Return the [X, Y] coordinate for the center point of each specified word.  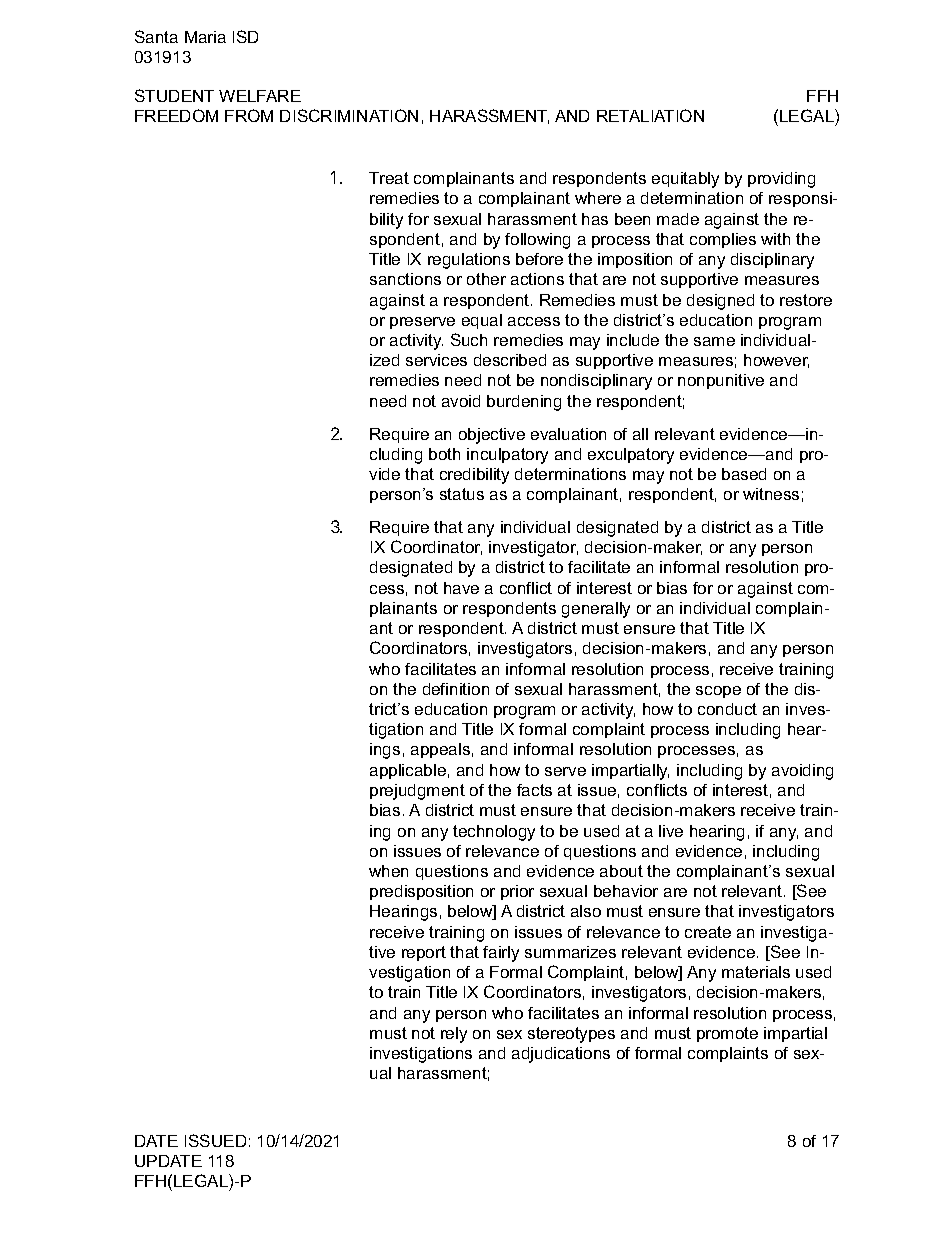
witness [771, 494]
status [462, 494]
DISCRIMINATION [349, 115]
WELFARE [260, 96]
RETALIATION [650, 115]
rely [454, 1035]
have [461, 588]
